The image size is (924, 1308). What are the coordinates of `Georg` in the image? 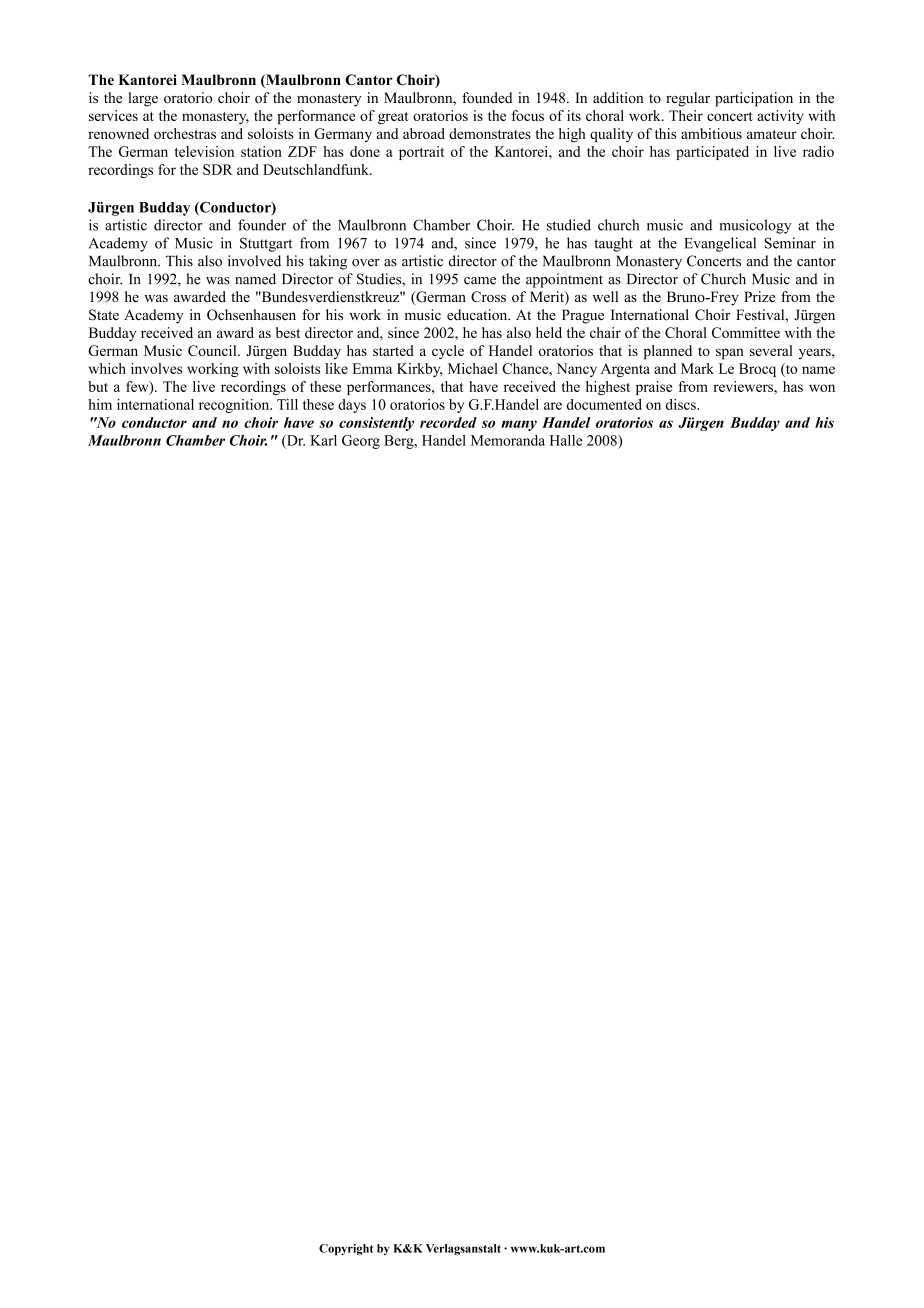 It's located at (361, 442).
